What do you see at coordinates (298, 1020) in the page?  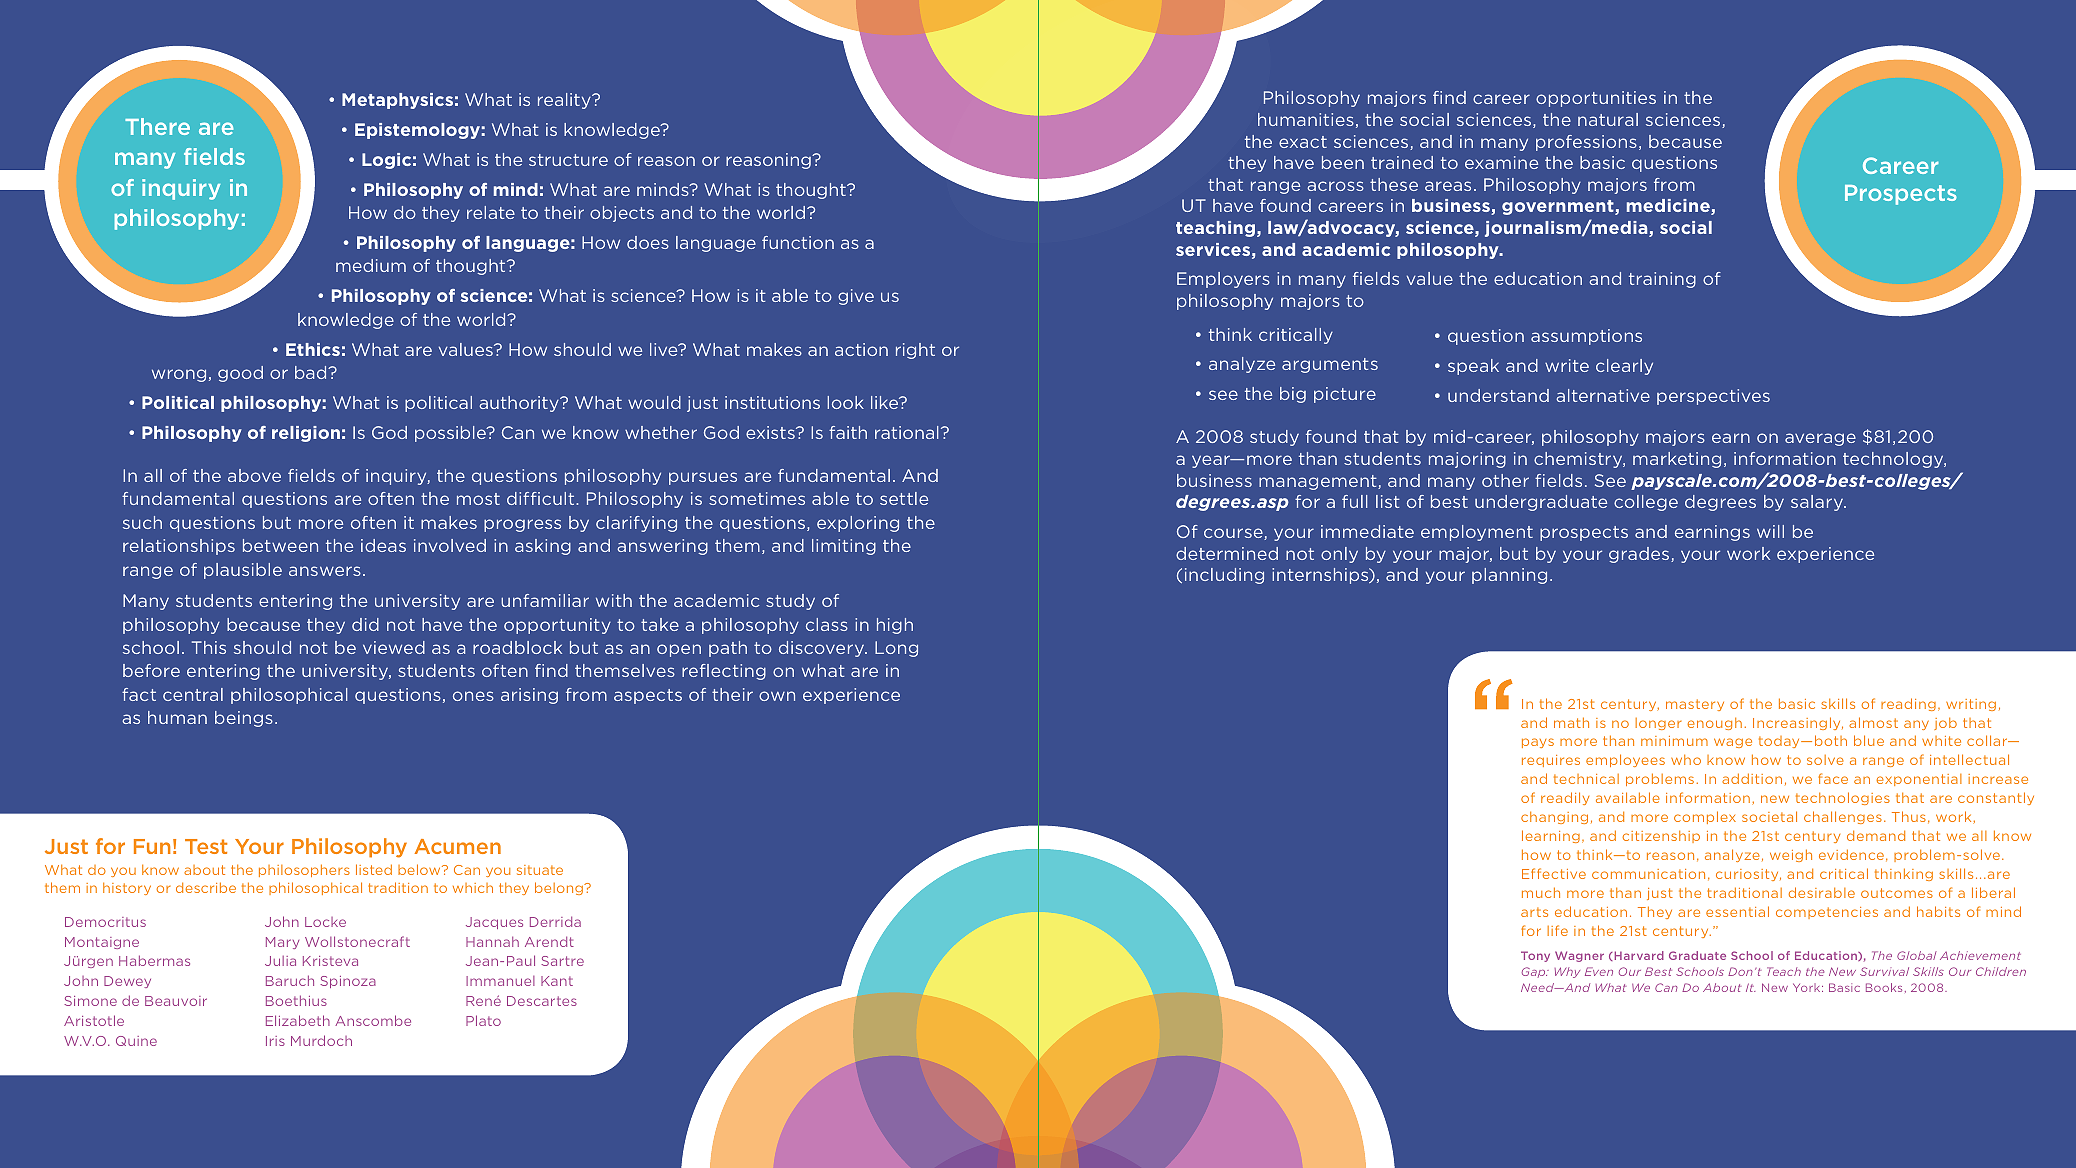 I see `Elizabeth` at bounding box center [298, 1020].
